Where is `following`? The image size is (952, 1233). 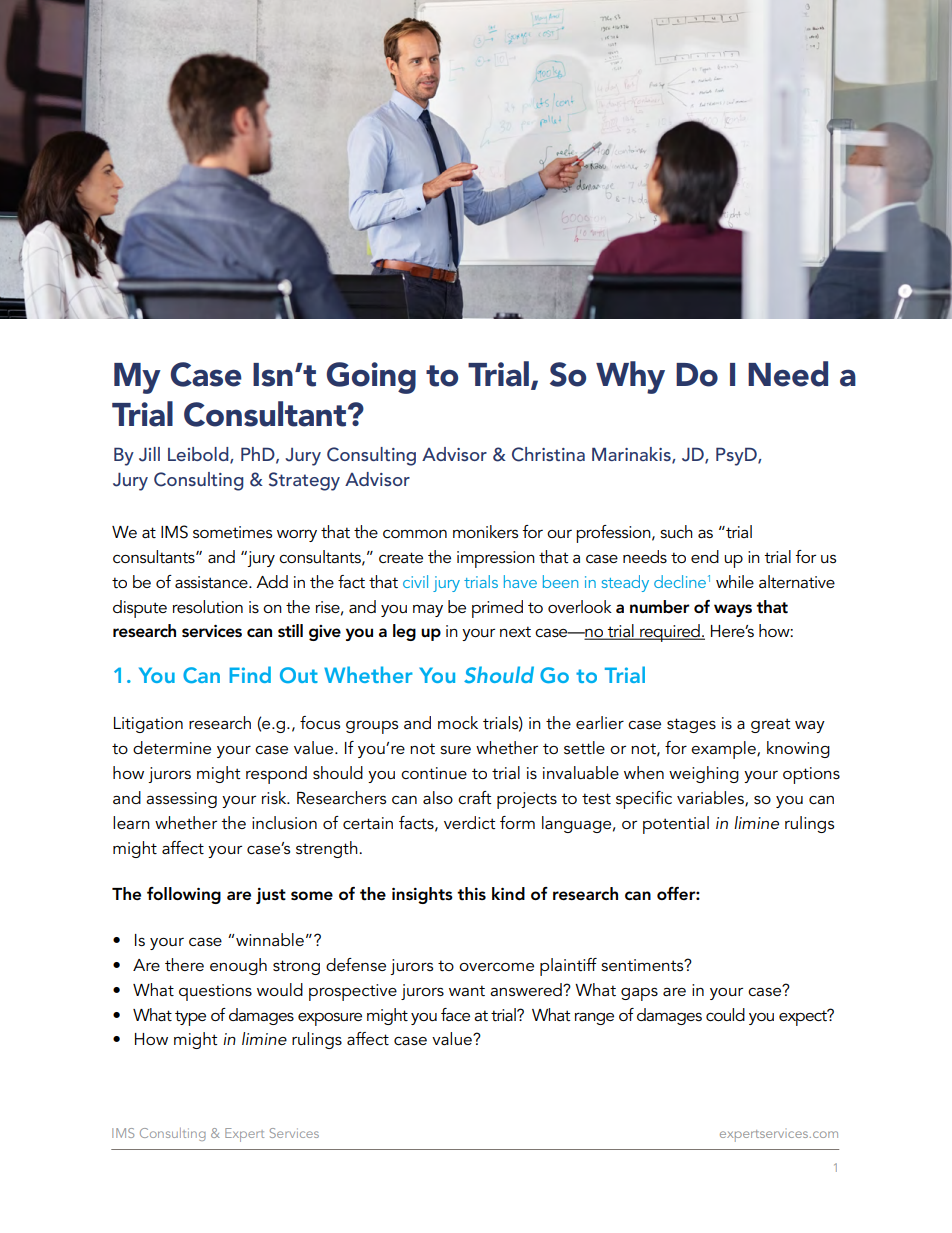 following is located at coordinates (184, 895).
